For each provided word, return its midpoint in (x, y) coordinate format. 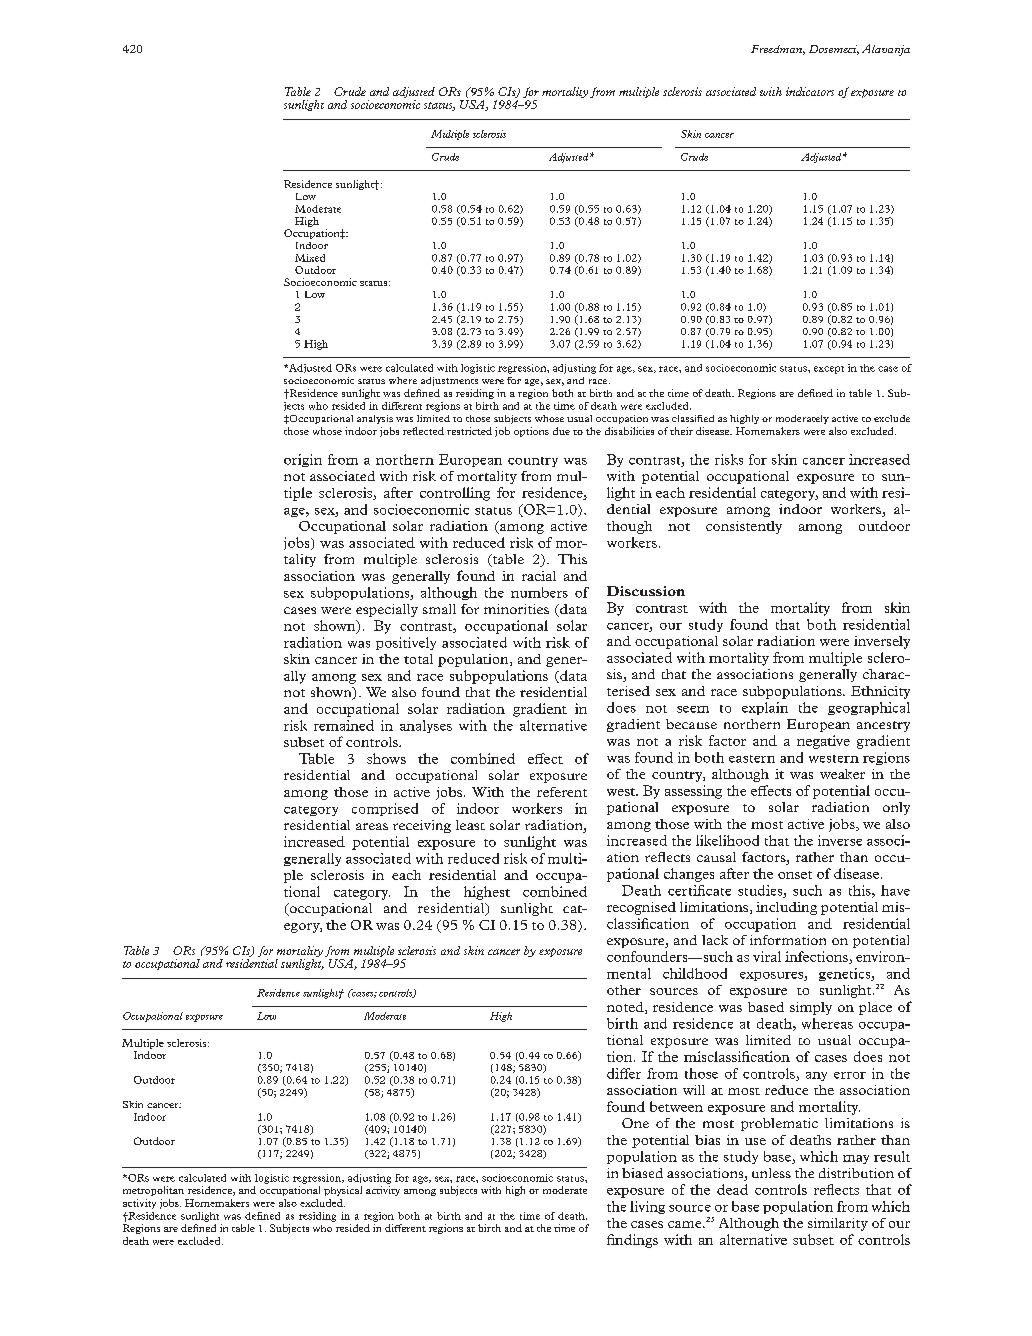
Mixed (310, 258)
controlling (455, 494)
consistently (744, 527)
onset (795, 875)
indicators (810, 91)
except (829, 370)
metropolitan (153, 1191)
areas (372, 826)
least (470, 825)
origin (303, 460)
